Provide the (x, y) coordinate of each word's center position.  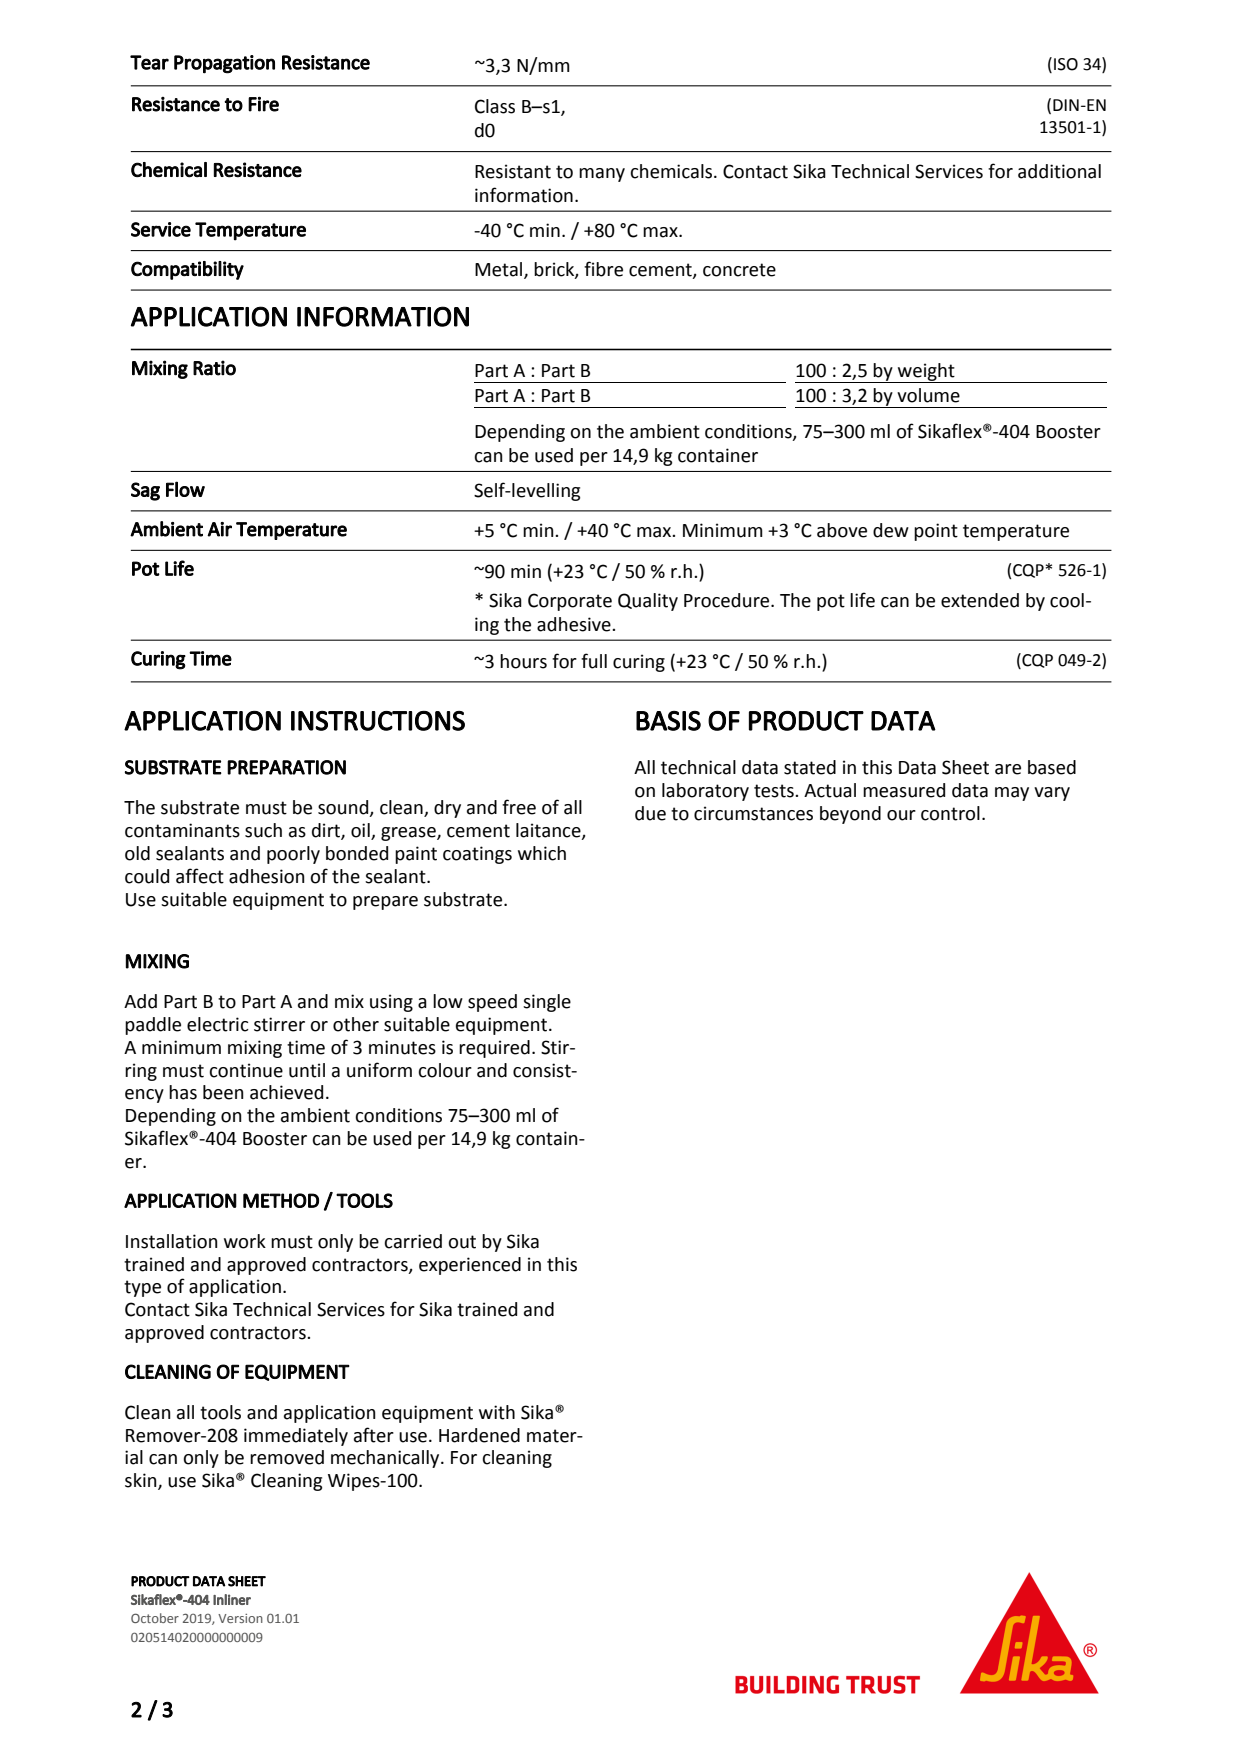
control (950, 813)
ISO (1066, 64)
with (497, 1412)
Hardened (479, 1435)
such (263, 830)
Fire (263, 104)
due (650, 813)
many (602, 175)
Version (240, 1618)
